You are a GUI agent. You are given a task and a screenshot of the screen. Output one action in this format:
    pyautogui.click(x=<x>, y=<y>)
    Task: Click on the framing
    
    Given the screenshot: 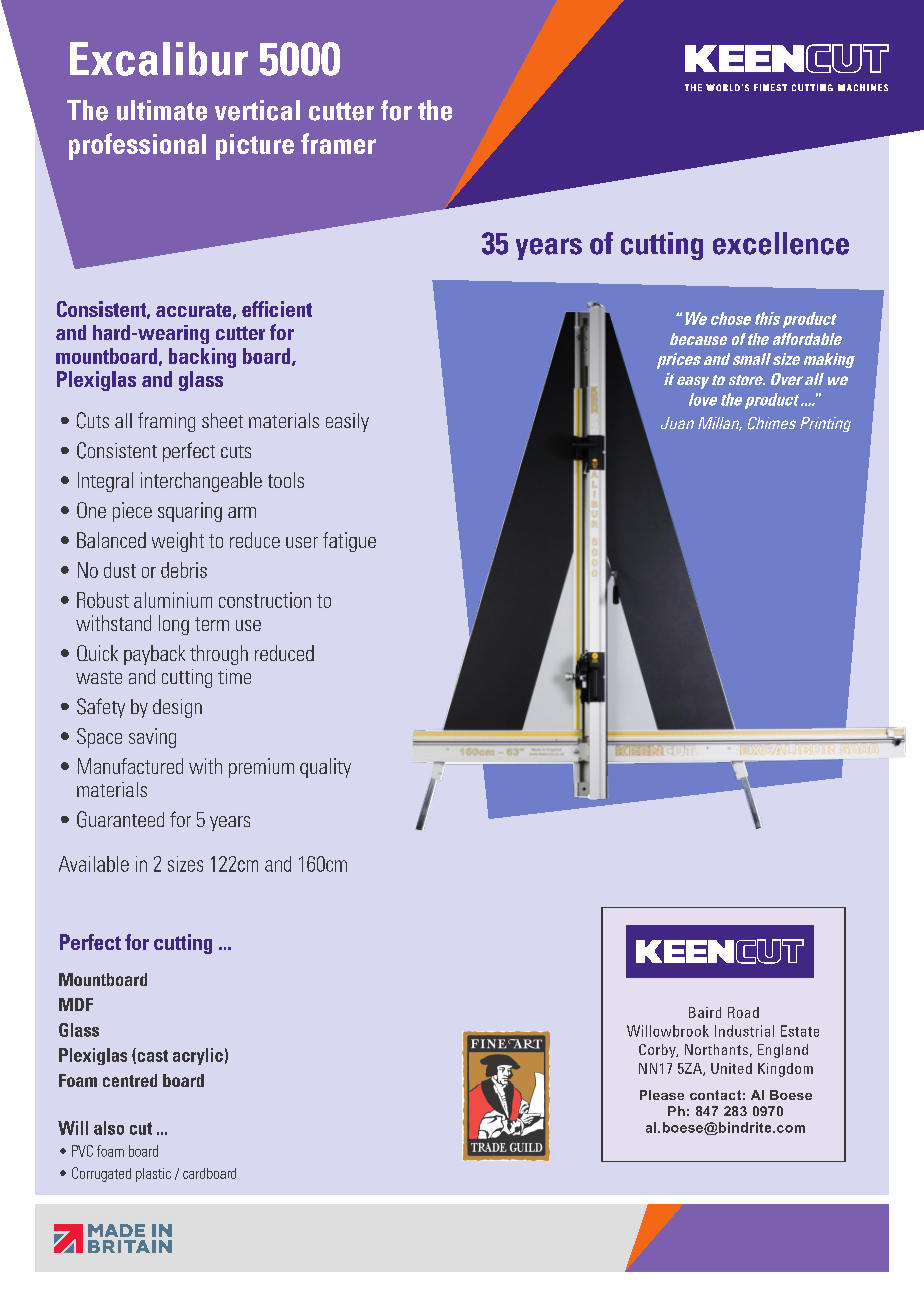 What is the action you would take?
    pyautogui.click(x=166, y=422)
